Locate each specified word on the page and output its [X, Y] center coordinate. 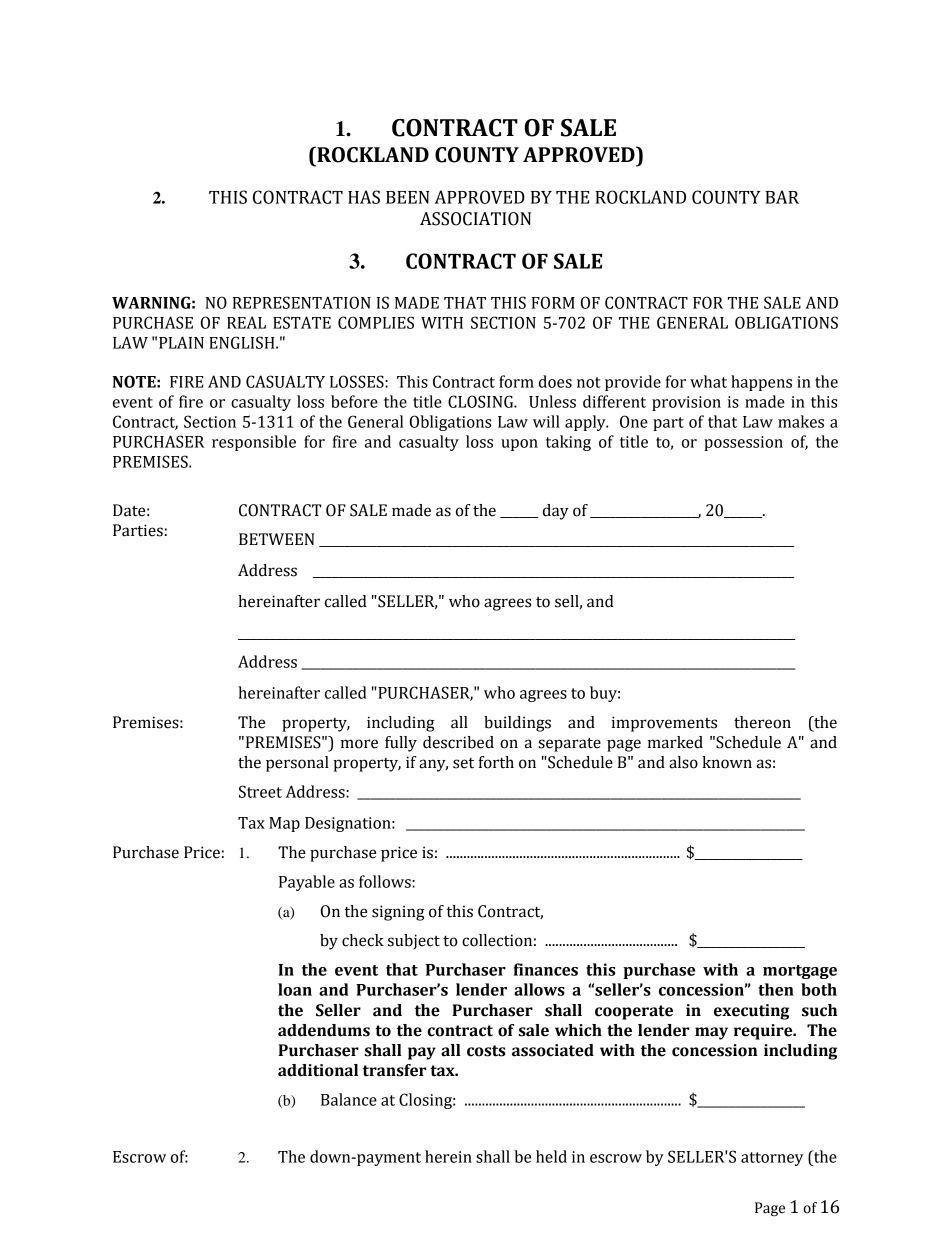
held [551, 1156]
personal [297, 764]
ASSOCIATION [475, 219]
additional [318, 1070]
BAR [782, 197]
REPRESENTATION [302, 302]
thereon [762, 722]
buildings [517, 724]
